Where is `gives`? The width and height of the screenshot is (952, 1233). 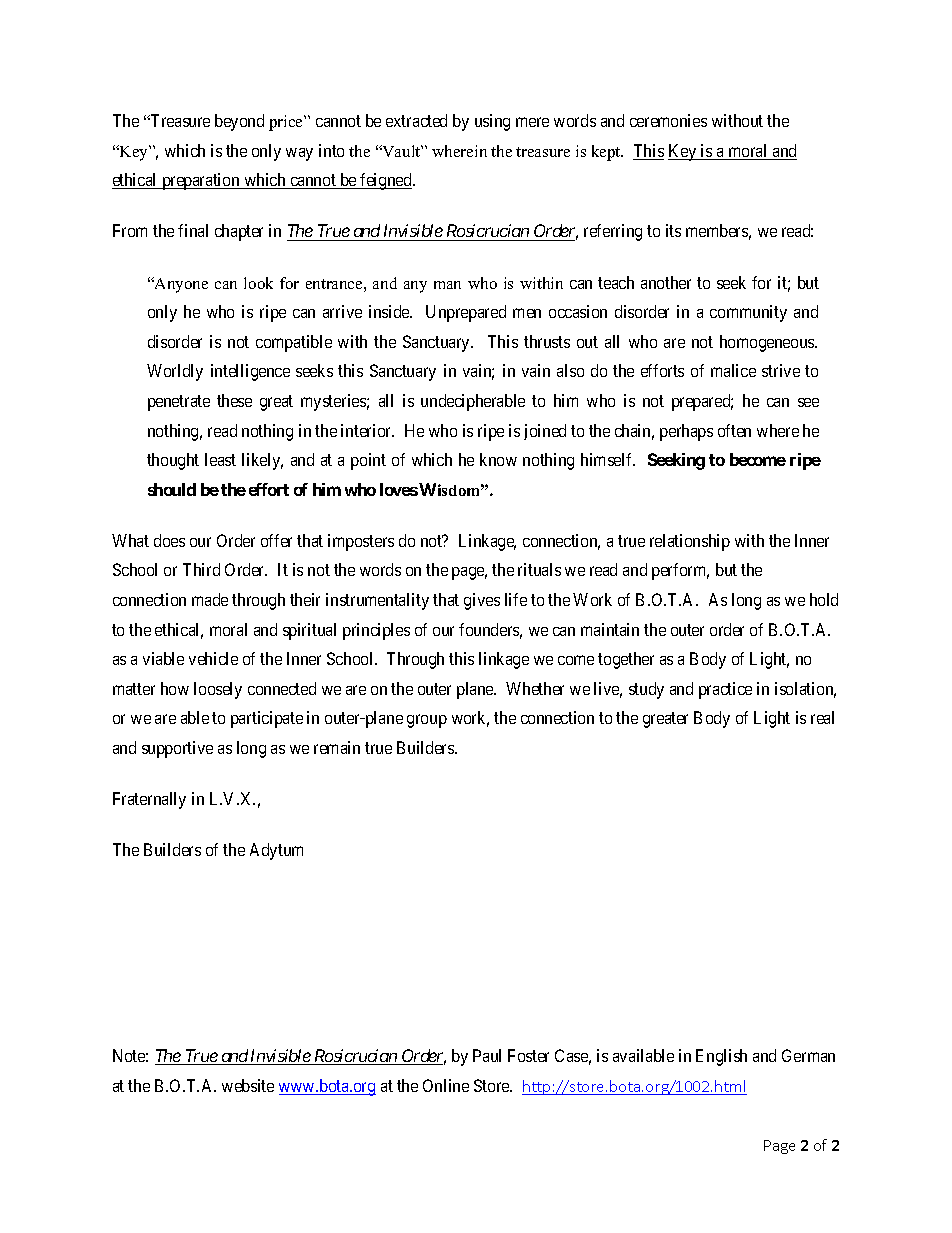 gives is located at coordinates (482, 601).
